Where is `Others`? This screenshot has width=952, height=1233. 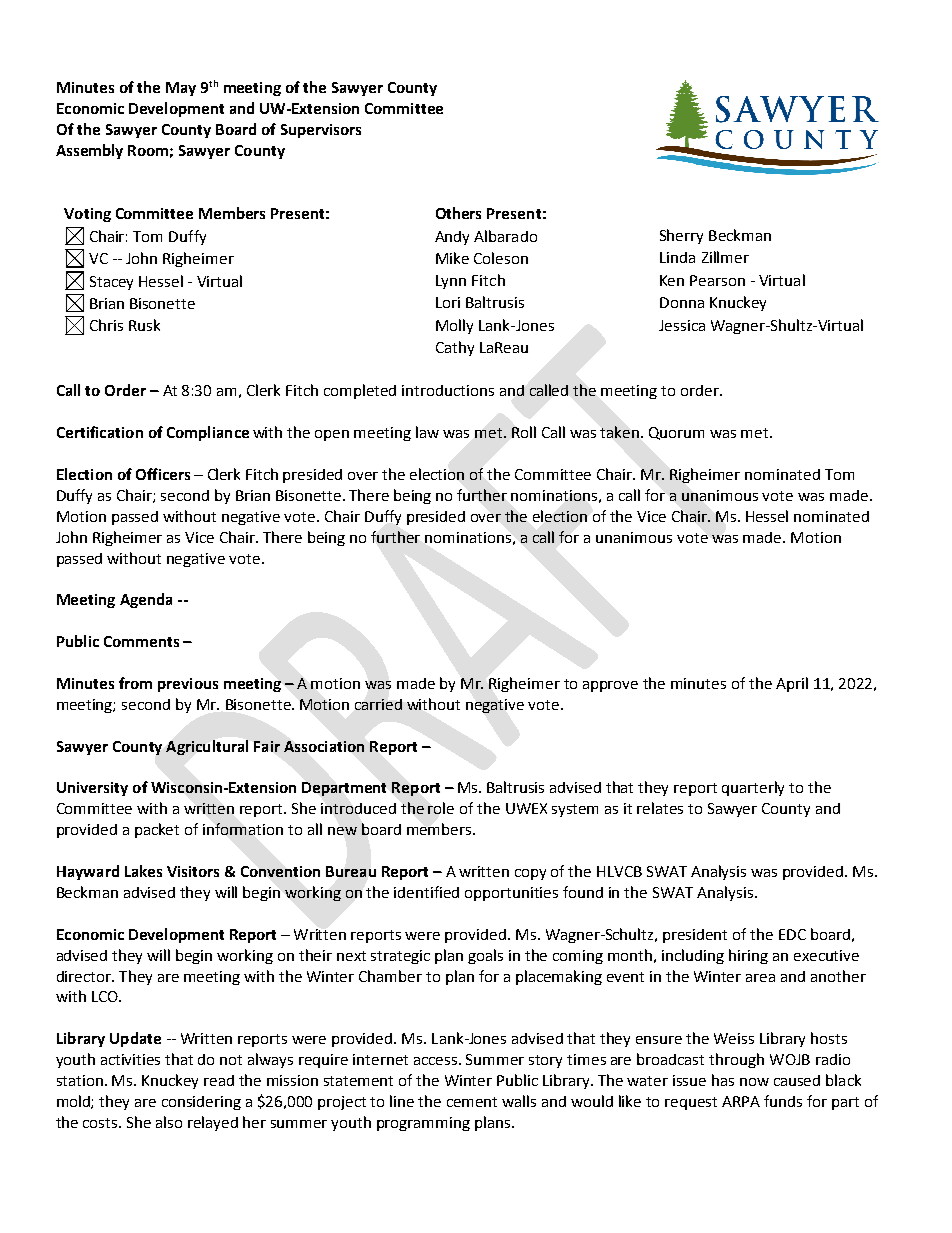 Others is located at coordinates (458, 213).
